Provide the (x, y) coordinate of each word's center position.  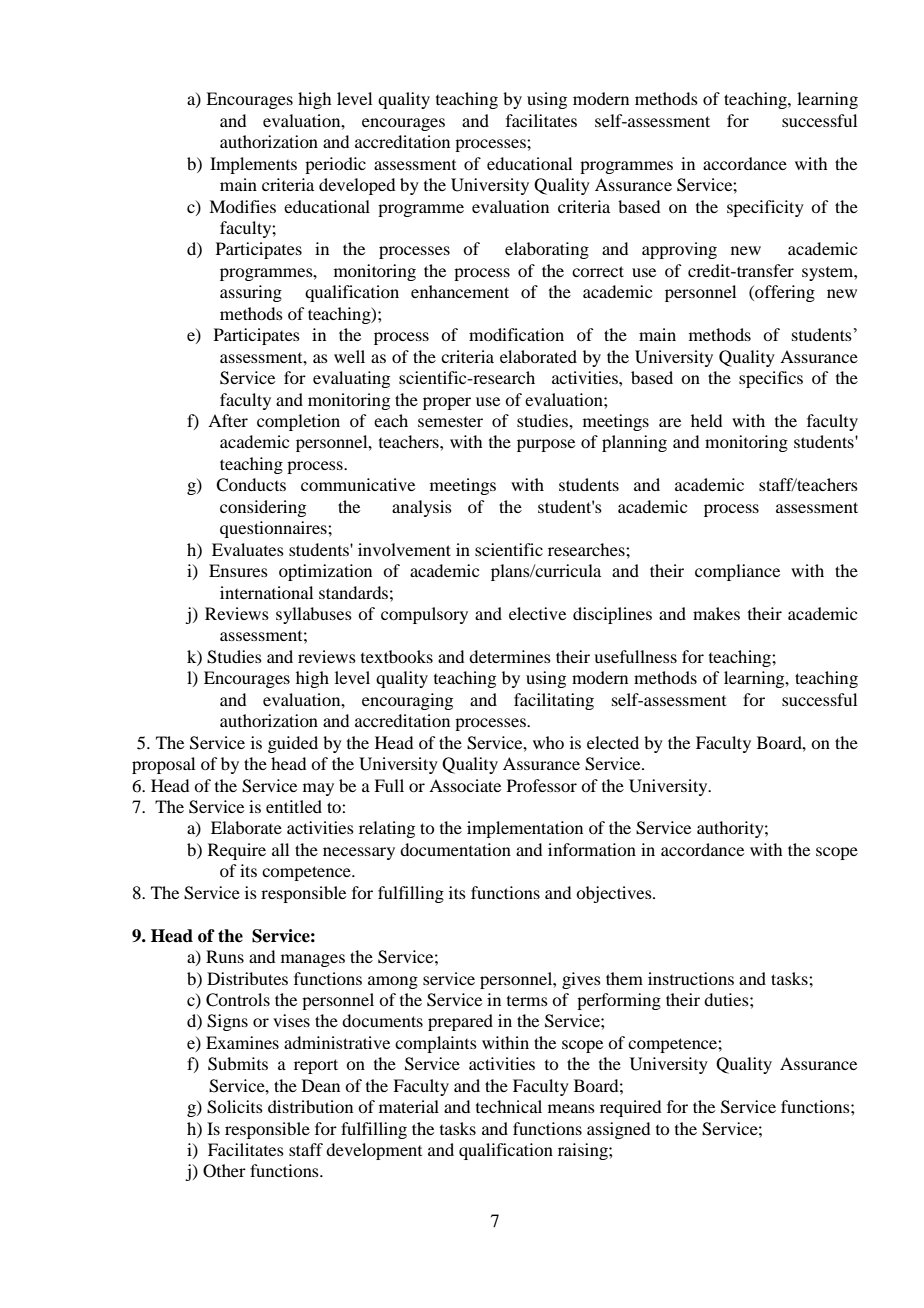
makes (716, 613)
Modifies (242, 206)
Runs (225, 956)
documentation (455, 849)
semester (450, 422)
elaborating (547, 250)
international (266, 592)
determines (510, 656)
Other (224, 1171)
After (228, 420)
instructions (691, 978)
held (706, 420)
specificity (765, 208)
